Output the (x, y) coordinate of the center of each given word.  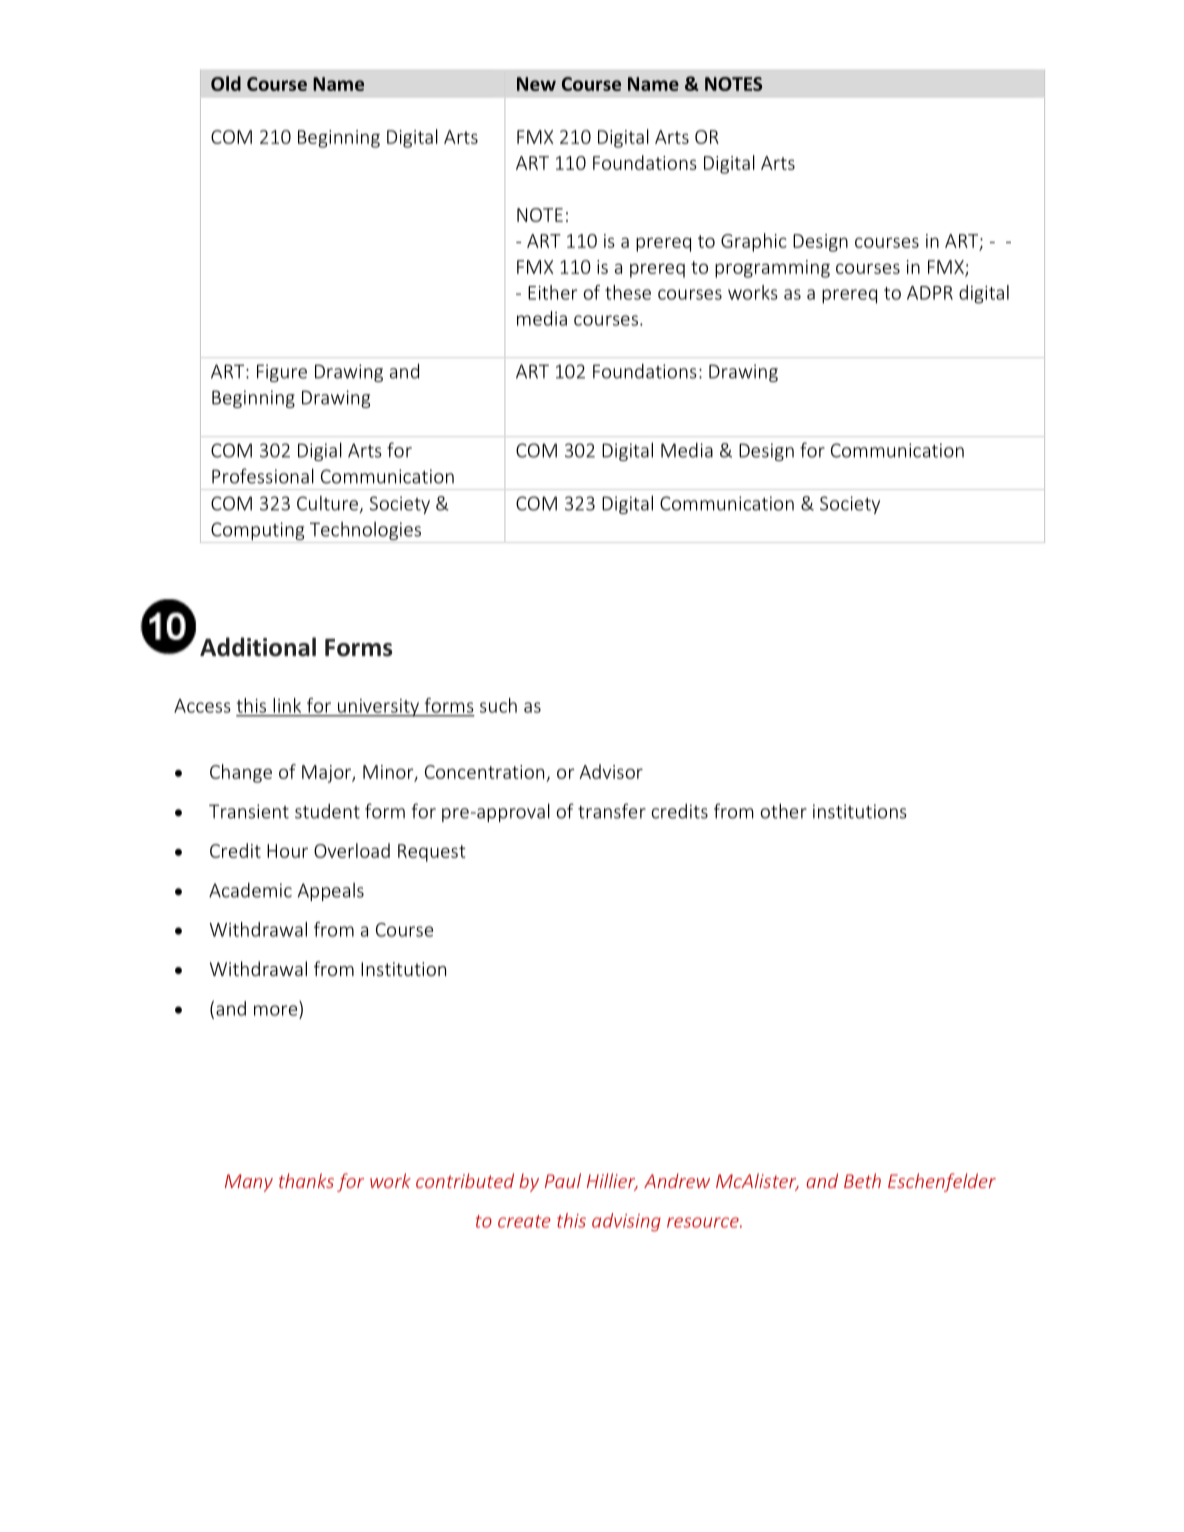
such (498, 705)
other (784, 811)
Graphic (754, 242)
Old (226, 83)
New (536, 84)
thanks (306, 1180)
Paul (563, 1180)
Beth (862, 1180)
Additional (258, 647)
